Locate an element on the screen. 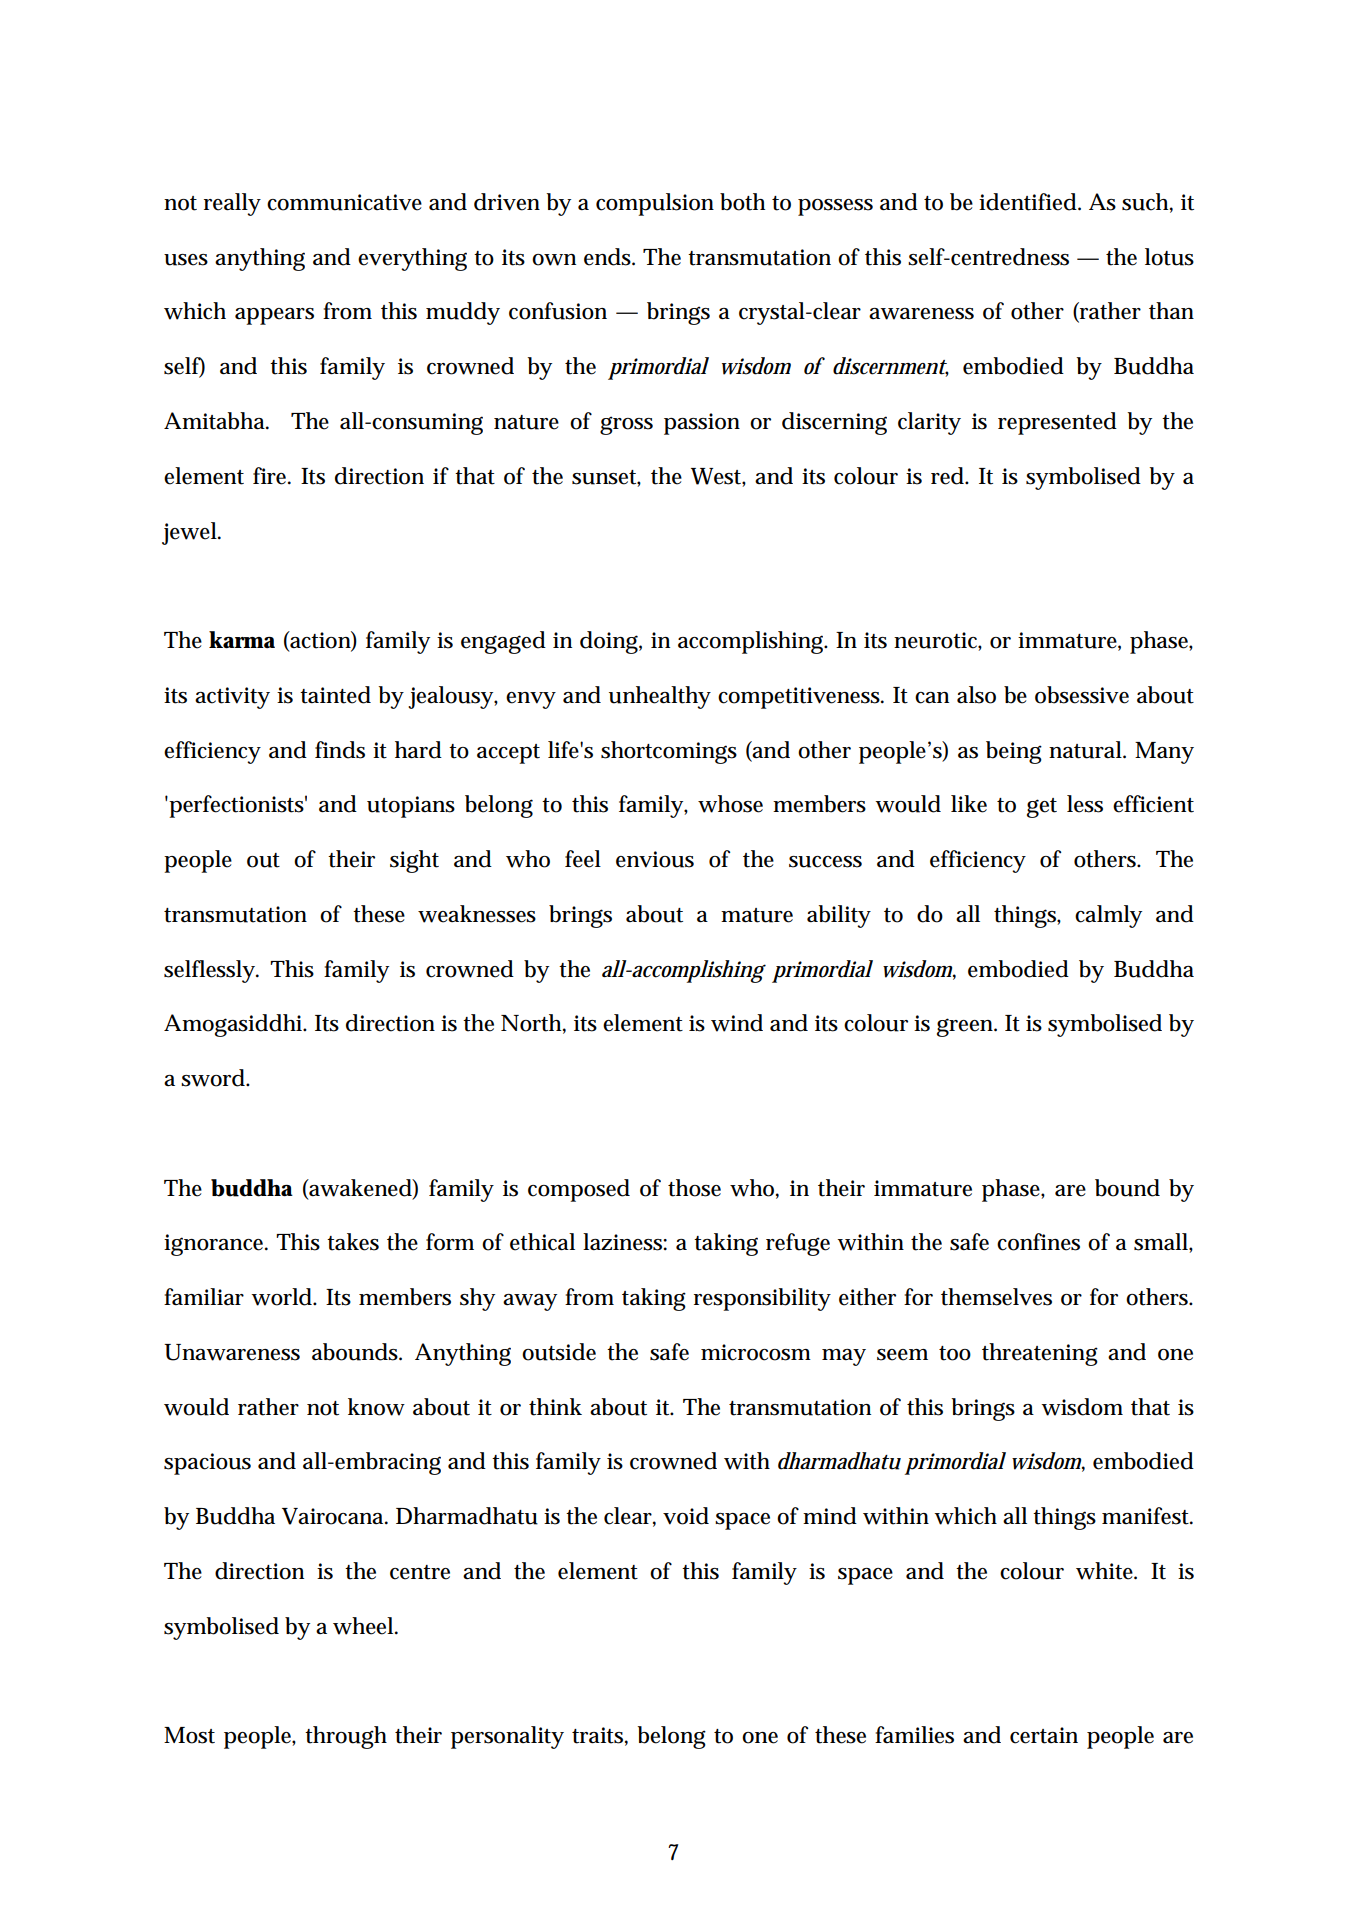 The height and width of the screenshot is (1921, 1358). traits is located at coordinates (597, 1735).
